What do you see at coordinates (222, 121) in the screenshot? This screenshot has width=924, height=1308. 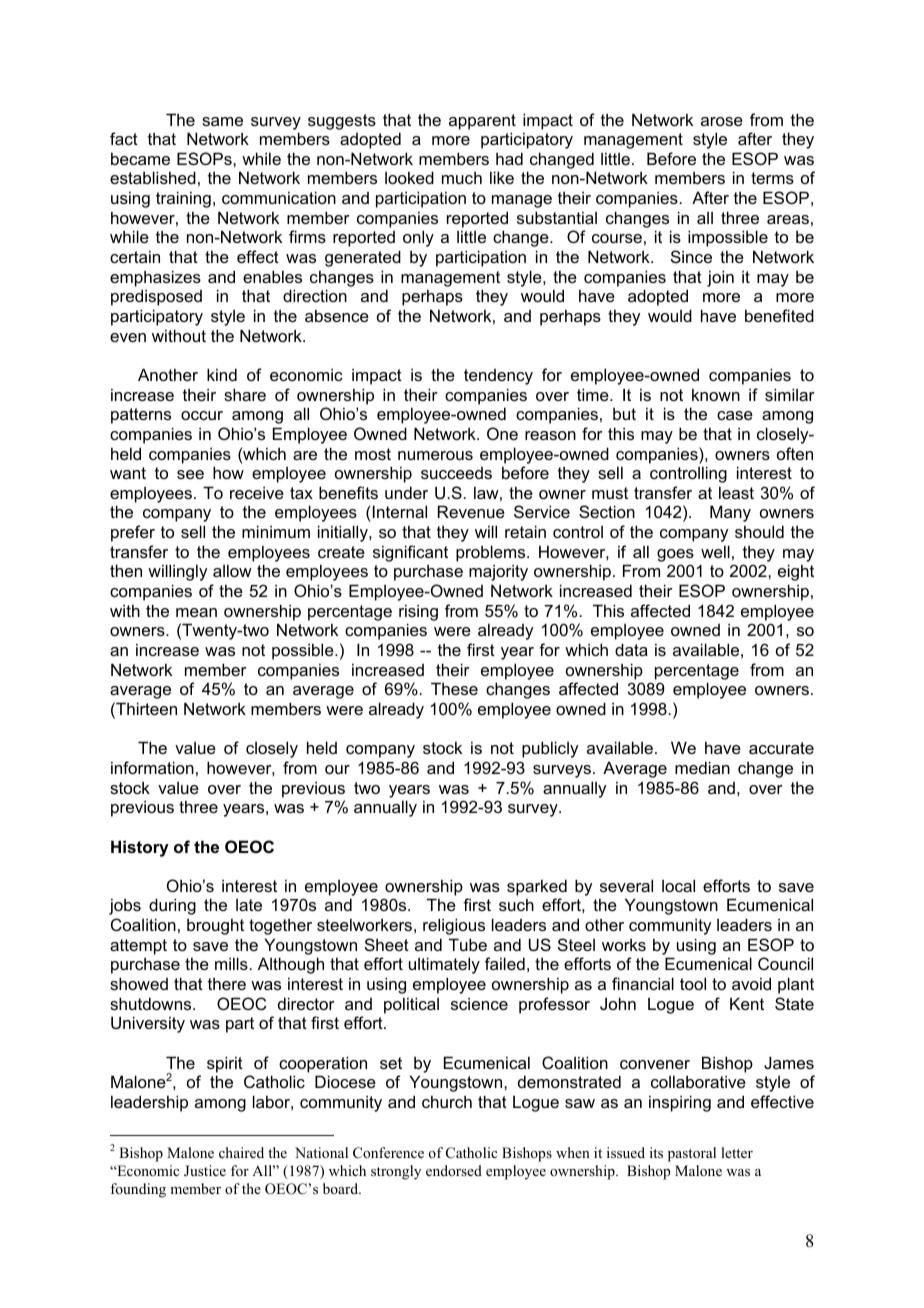 I see `same` at bounding box center [222, 121].
